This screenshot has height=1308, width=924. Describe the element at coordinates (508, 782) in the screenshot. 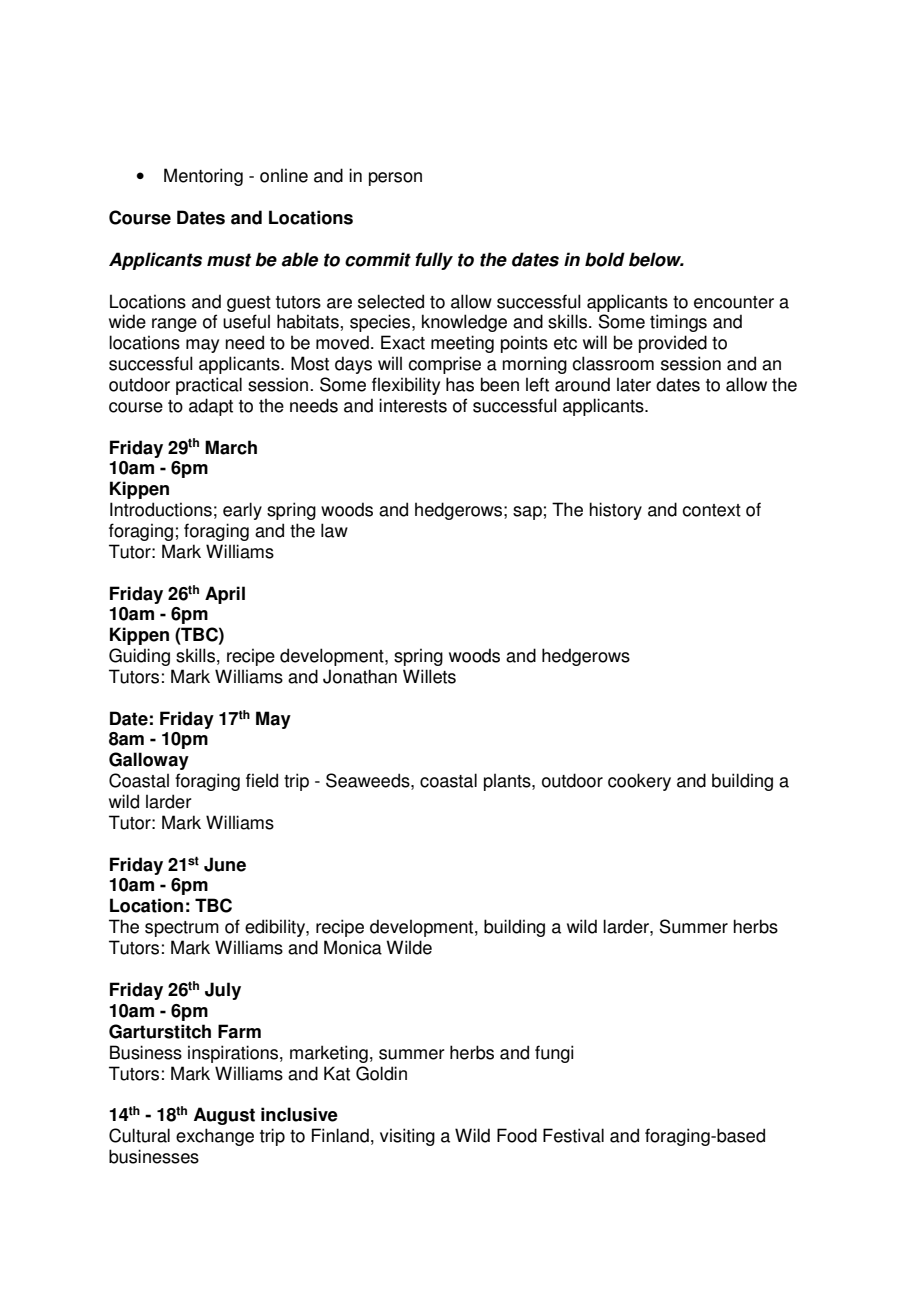

I see `plants` at that location.
